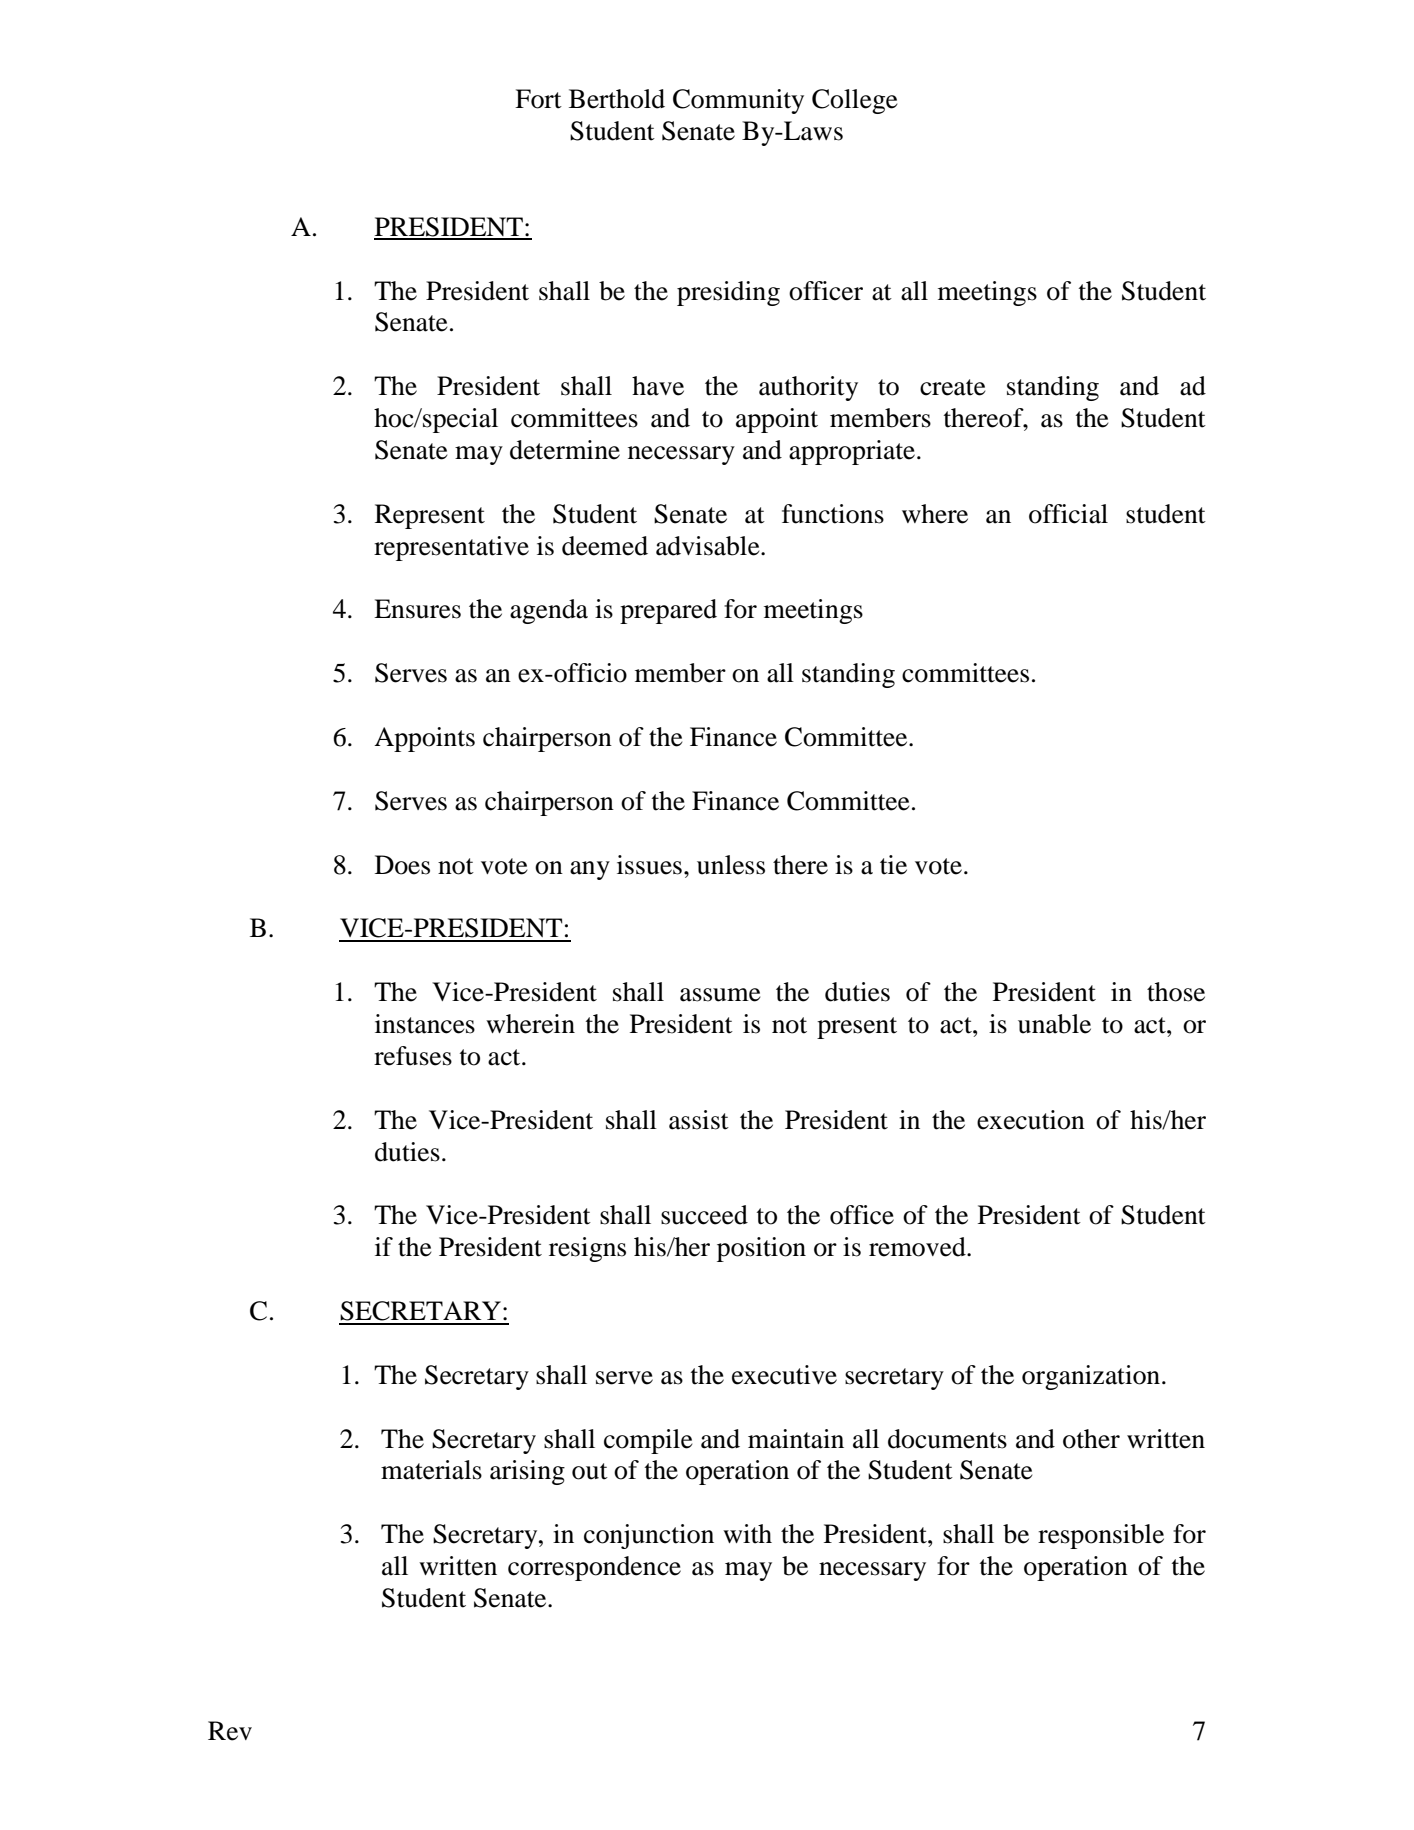  What do you see at coordinates (413, 1056) in the page?
I see `refuses` at bounding box center [413, 1056].
